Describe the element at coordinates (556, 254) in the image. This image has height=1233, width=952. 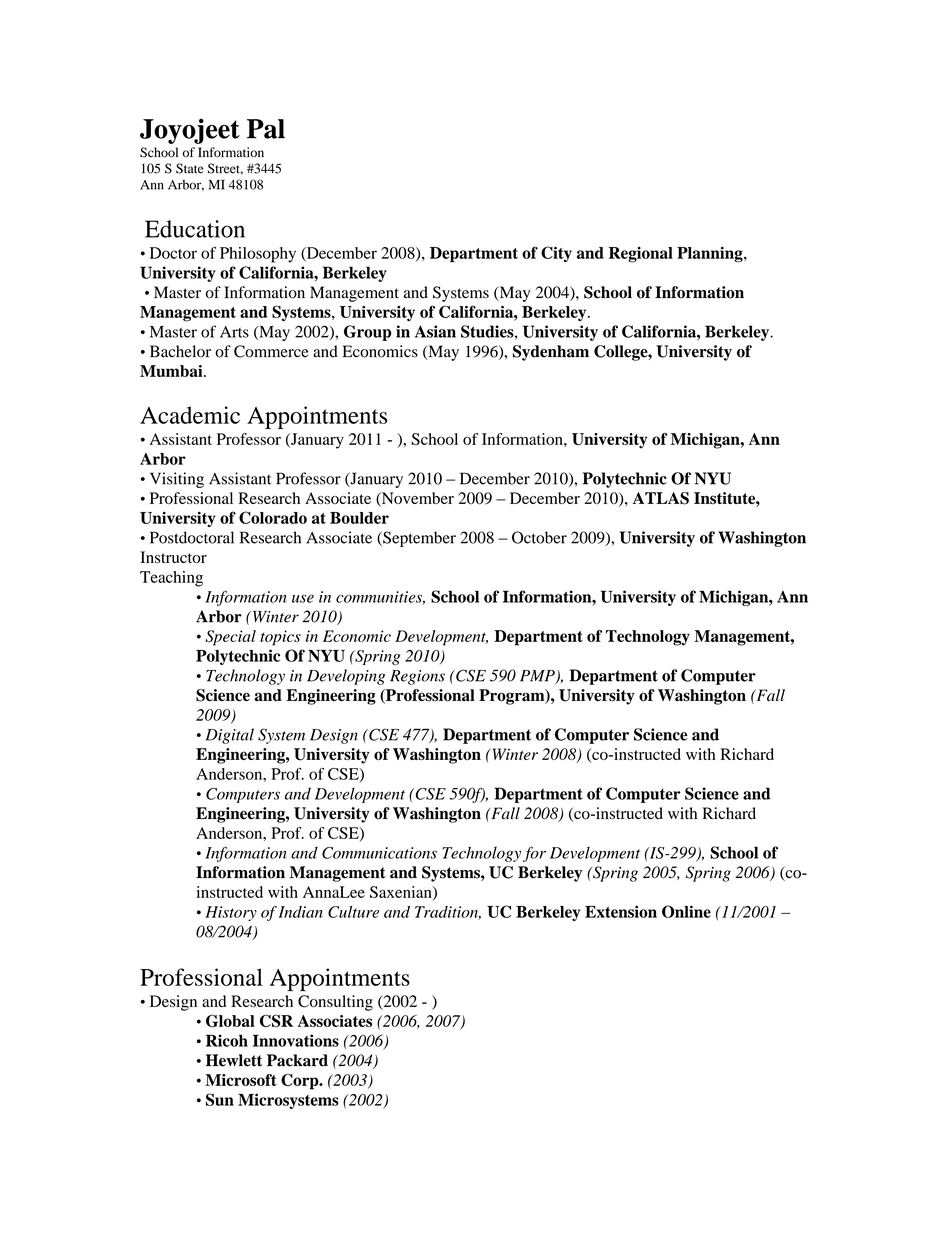
I see `City` at that location.
